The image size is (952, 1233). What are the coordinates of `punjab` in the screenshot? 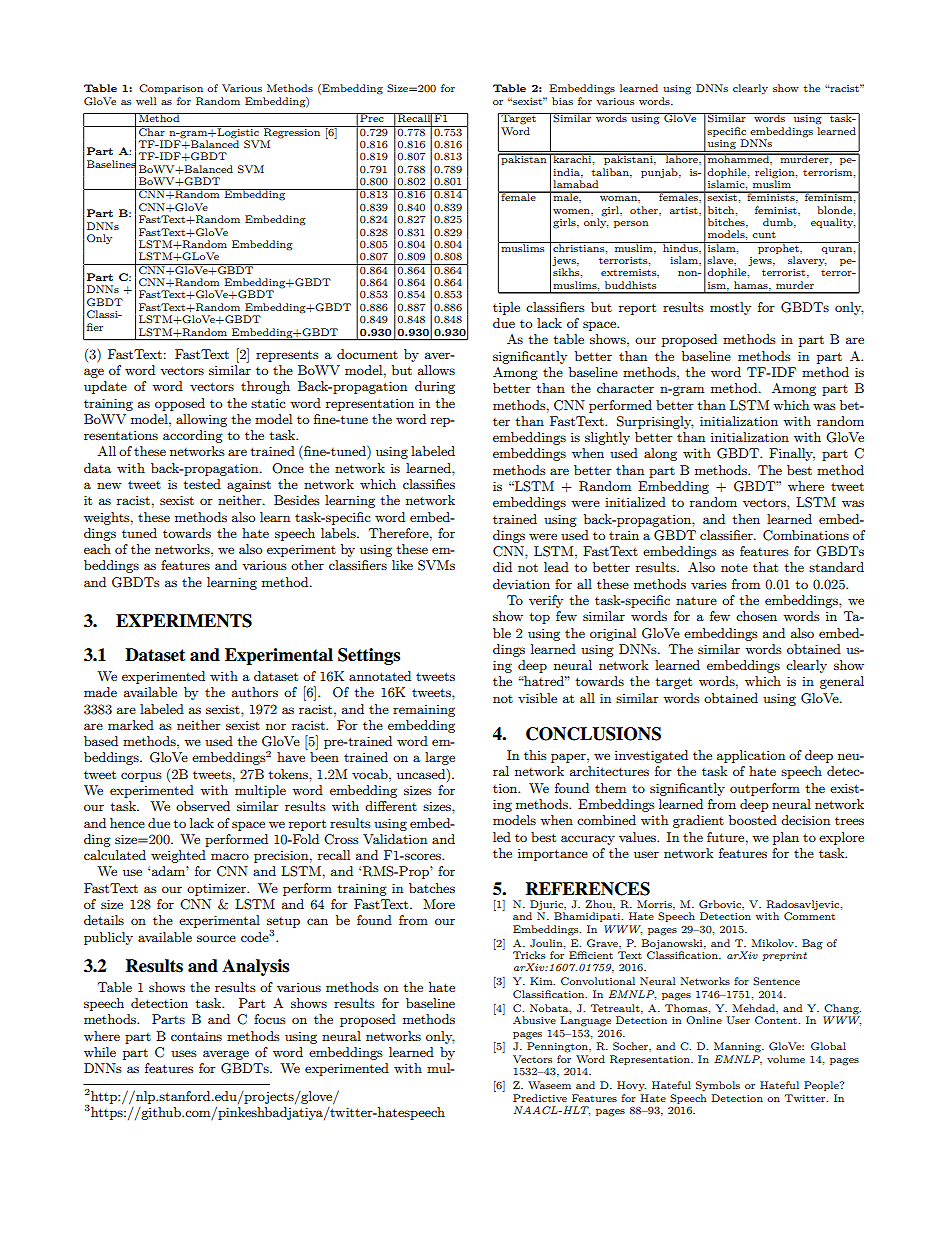 It's located at (660, 173).
